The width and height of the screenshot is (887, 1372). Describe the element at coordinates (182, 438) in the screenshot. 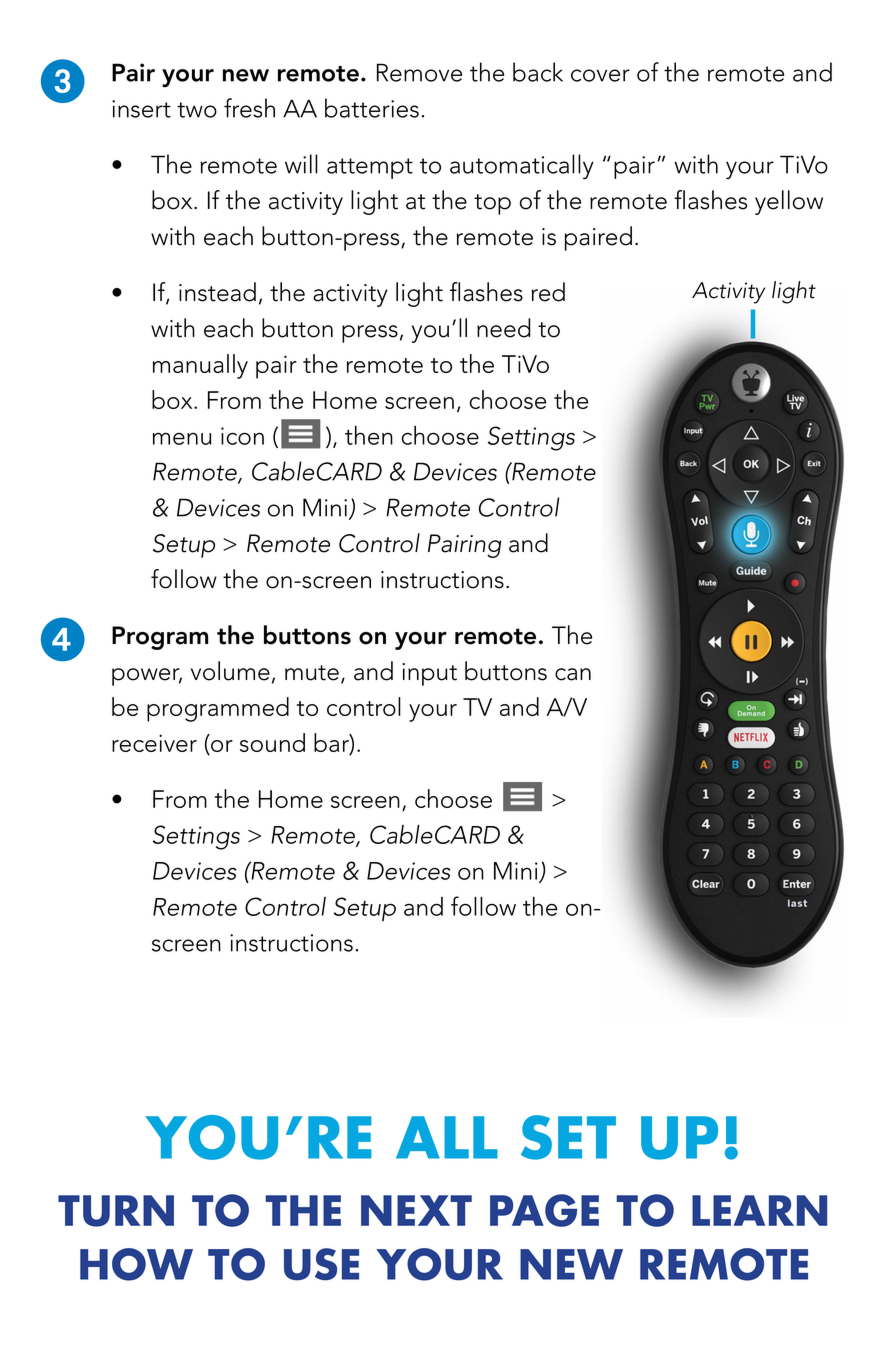

I see `menu` at that location.
